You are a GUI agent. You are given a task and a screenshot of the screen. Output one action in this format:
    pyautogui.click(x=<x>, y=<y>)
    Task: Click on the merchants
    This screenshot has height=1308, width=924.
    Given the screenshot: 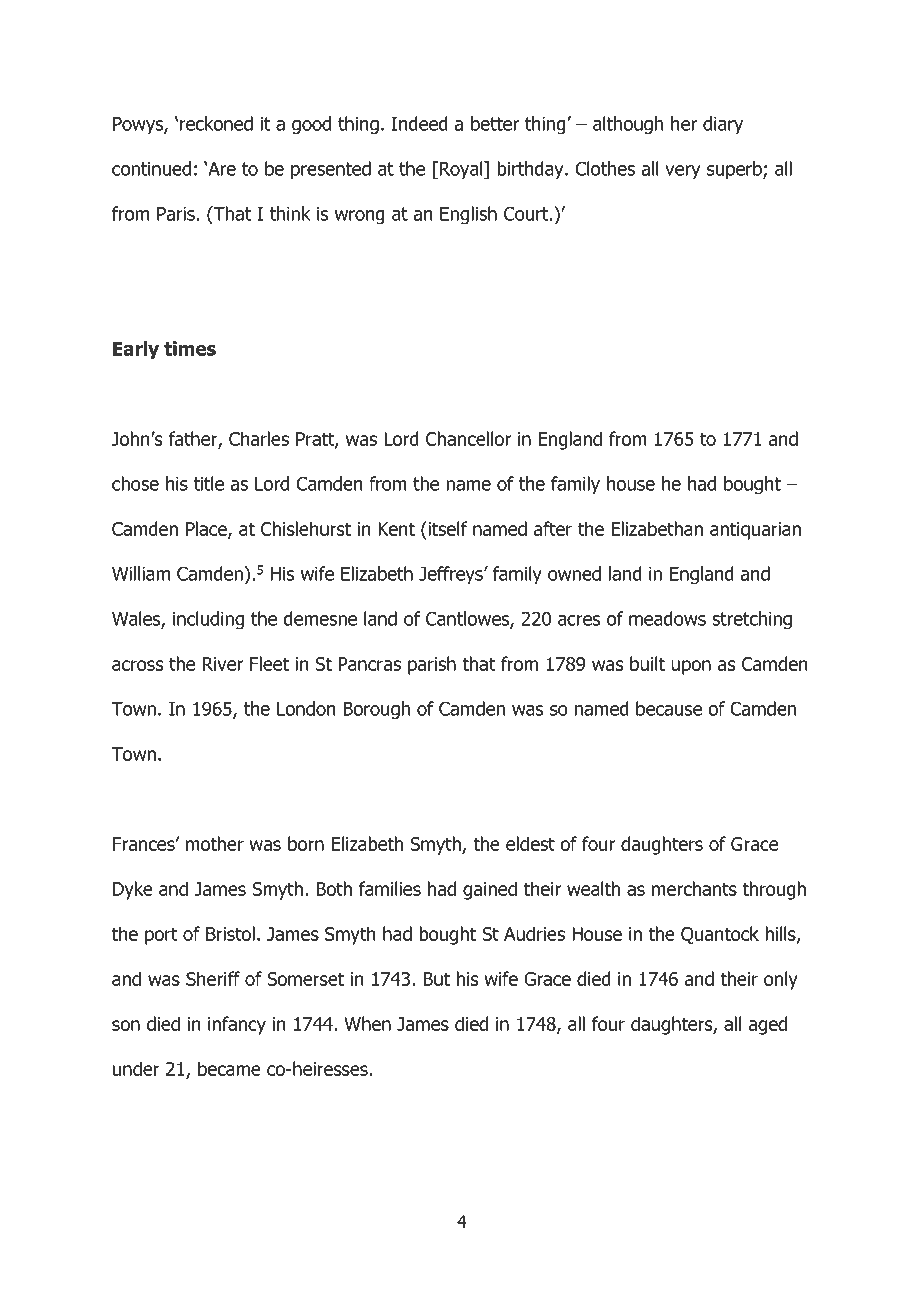 What is the action you would take?
    pyautogui.click(x=694, y=888)
